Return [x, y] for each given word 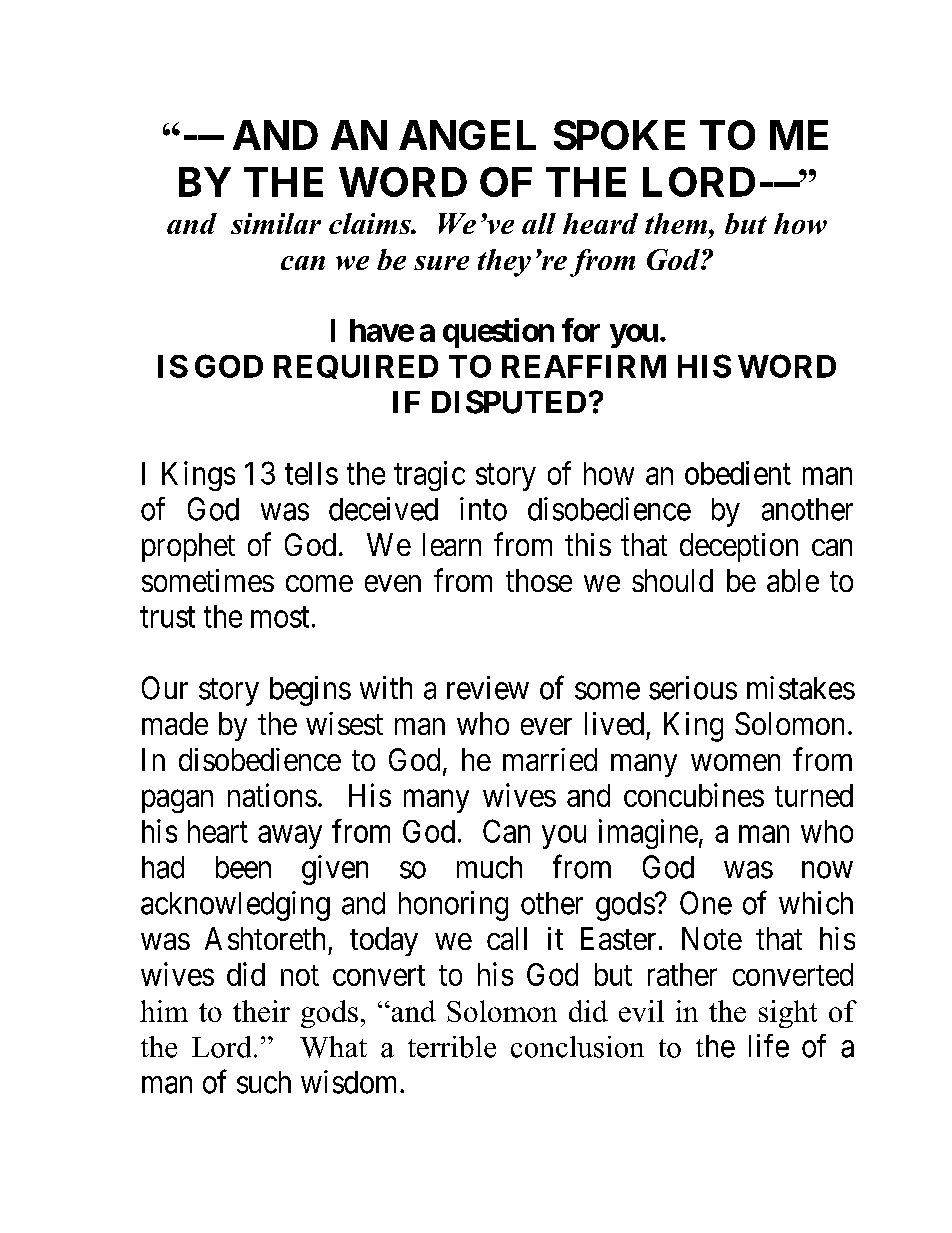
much [489, 867]
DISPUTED [509, 402]
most [280, 617]
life [769, 1046]
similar [276, 223]
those [539, 580]
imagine [648, 834]
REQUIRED [356, 367]
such [264, 1082]
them [677, 223]
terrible [452, 1047]
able [793, 580]
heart [218, 831]
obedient [738, 473]
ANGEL [467, 135]
